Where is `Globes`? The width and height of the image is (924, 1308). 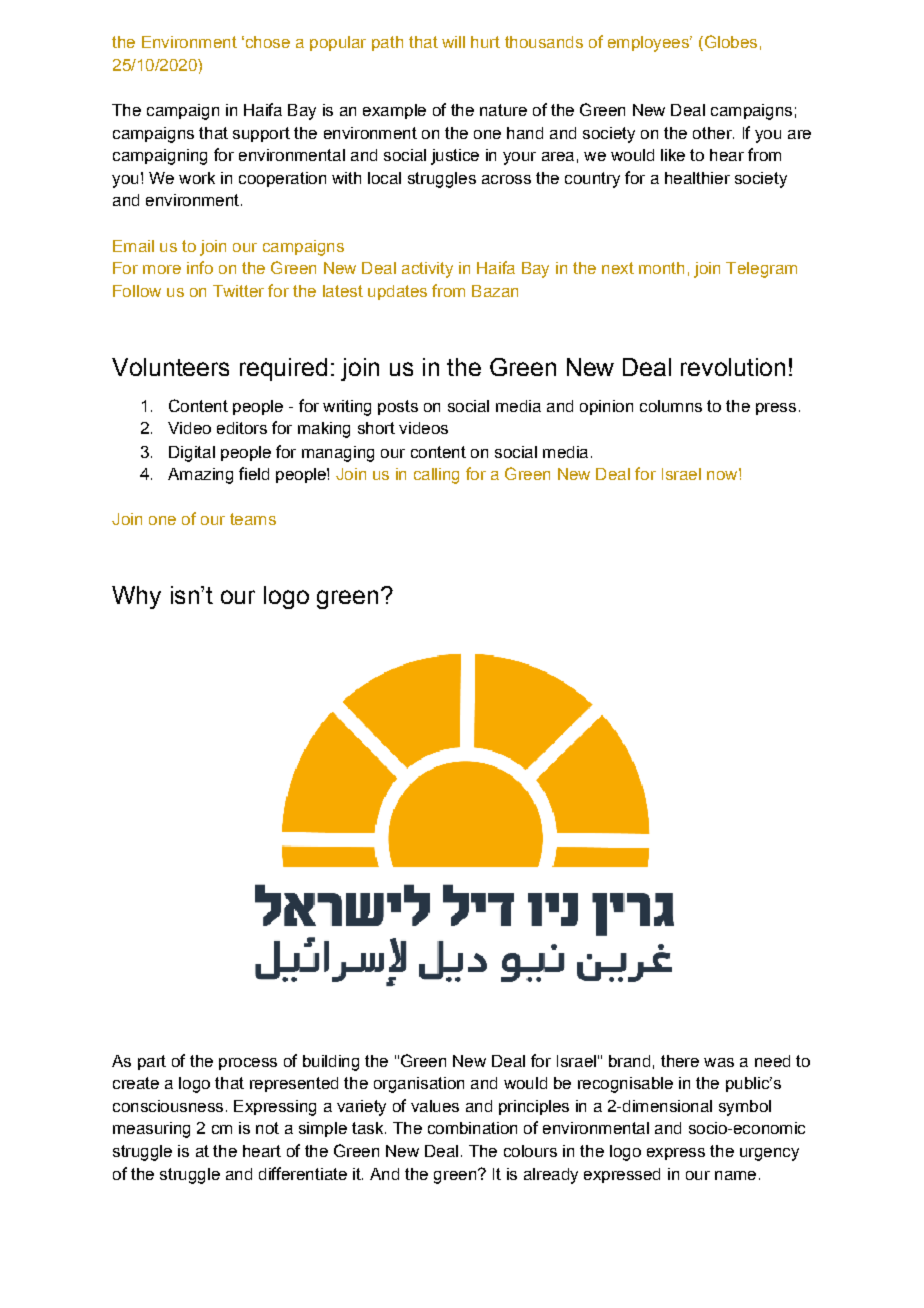
Globes is located at coordinates (729, 41).
